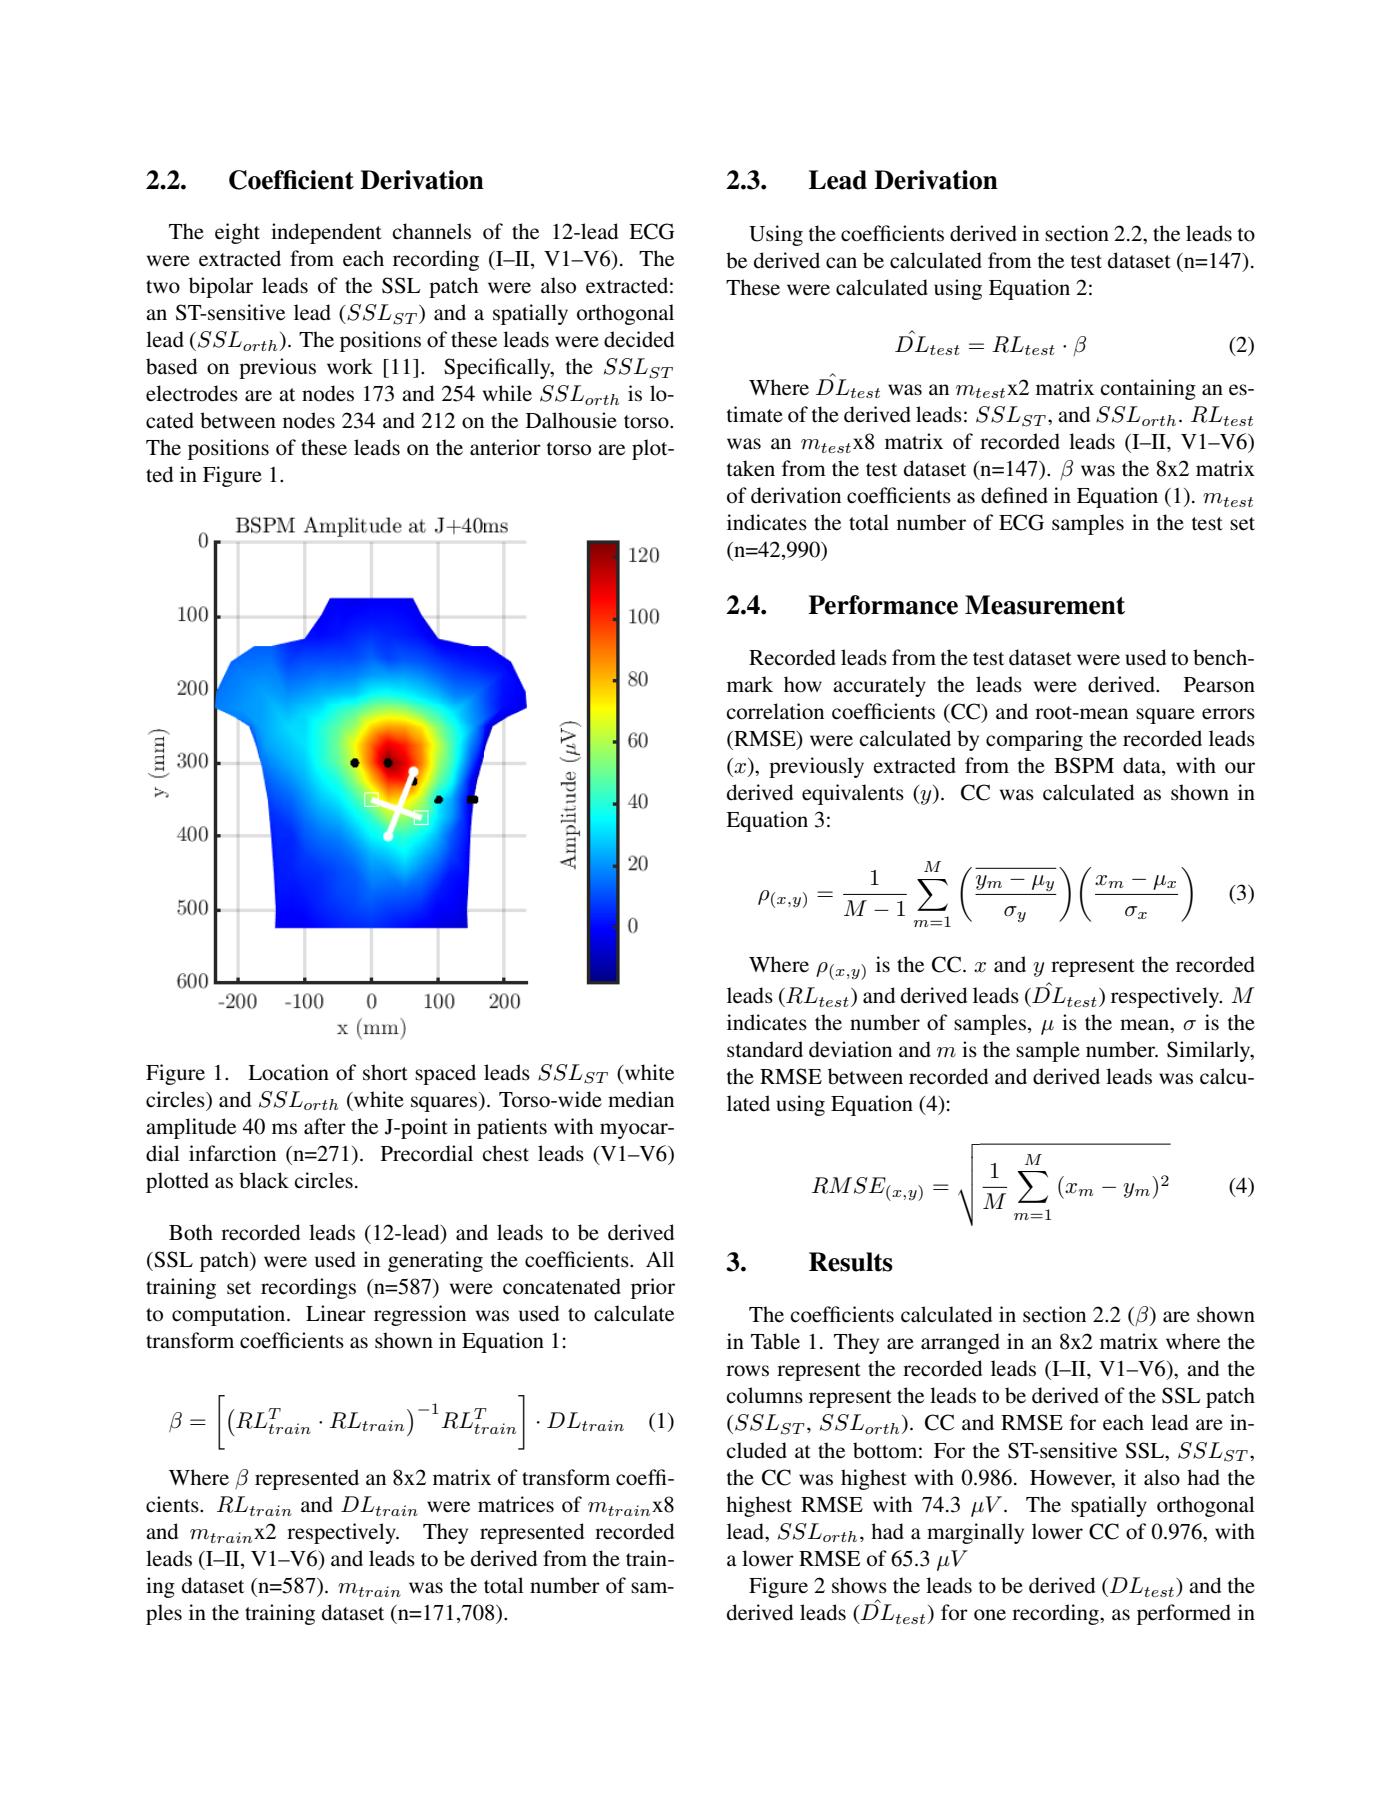 The width and height of the page is (1394, 1805). Describe the element at coordinates (326, 233) in the page. I see `independent` at that location.
